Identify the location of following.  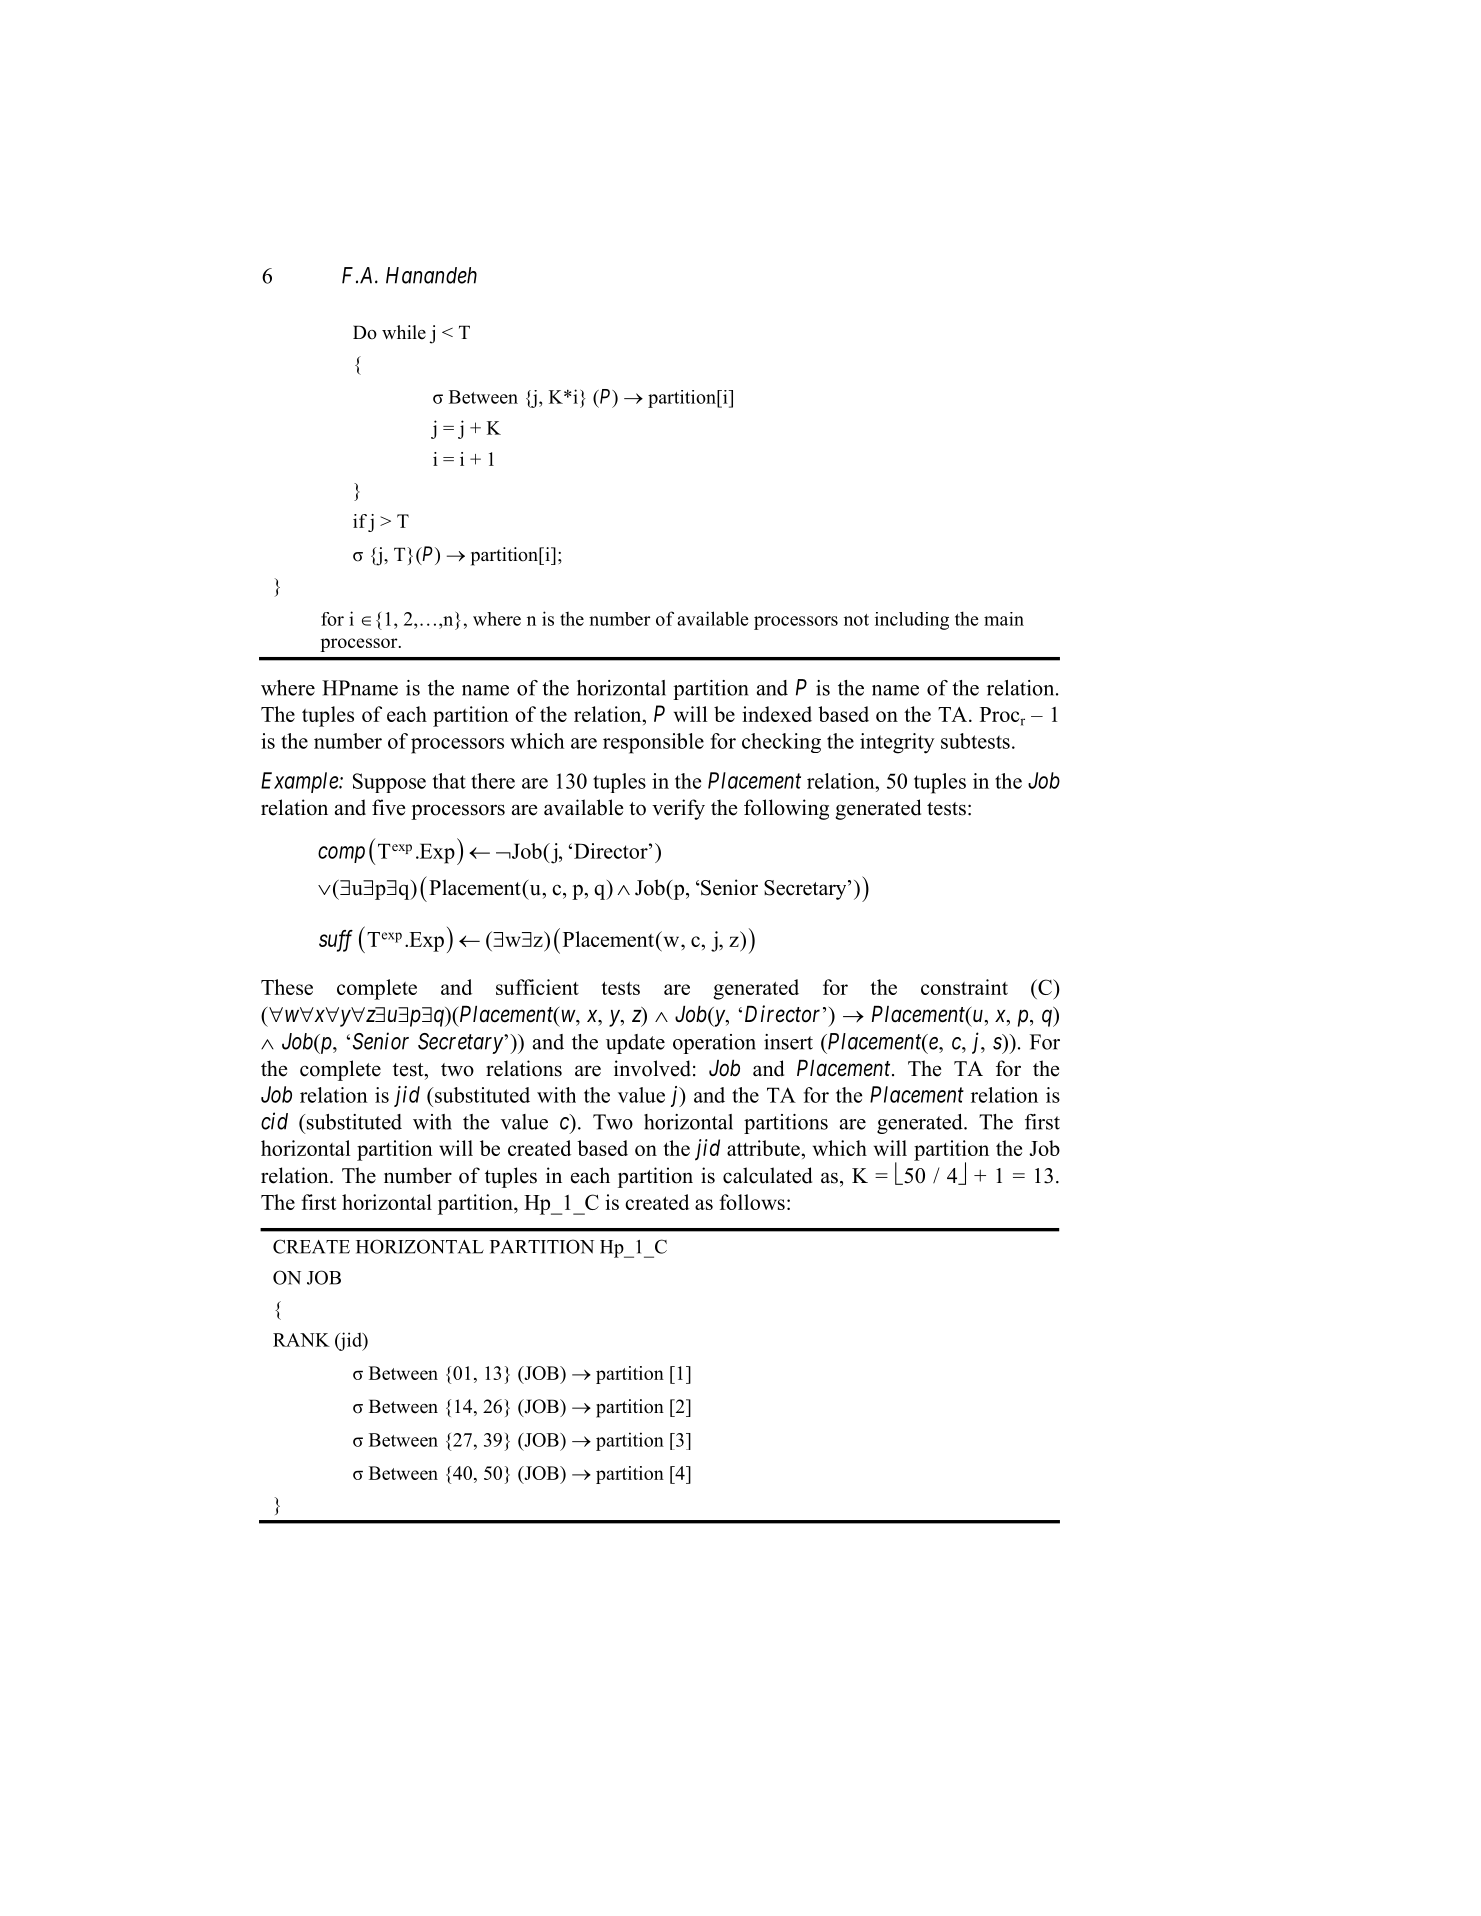
(786, 809).
